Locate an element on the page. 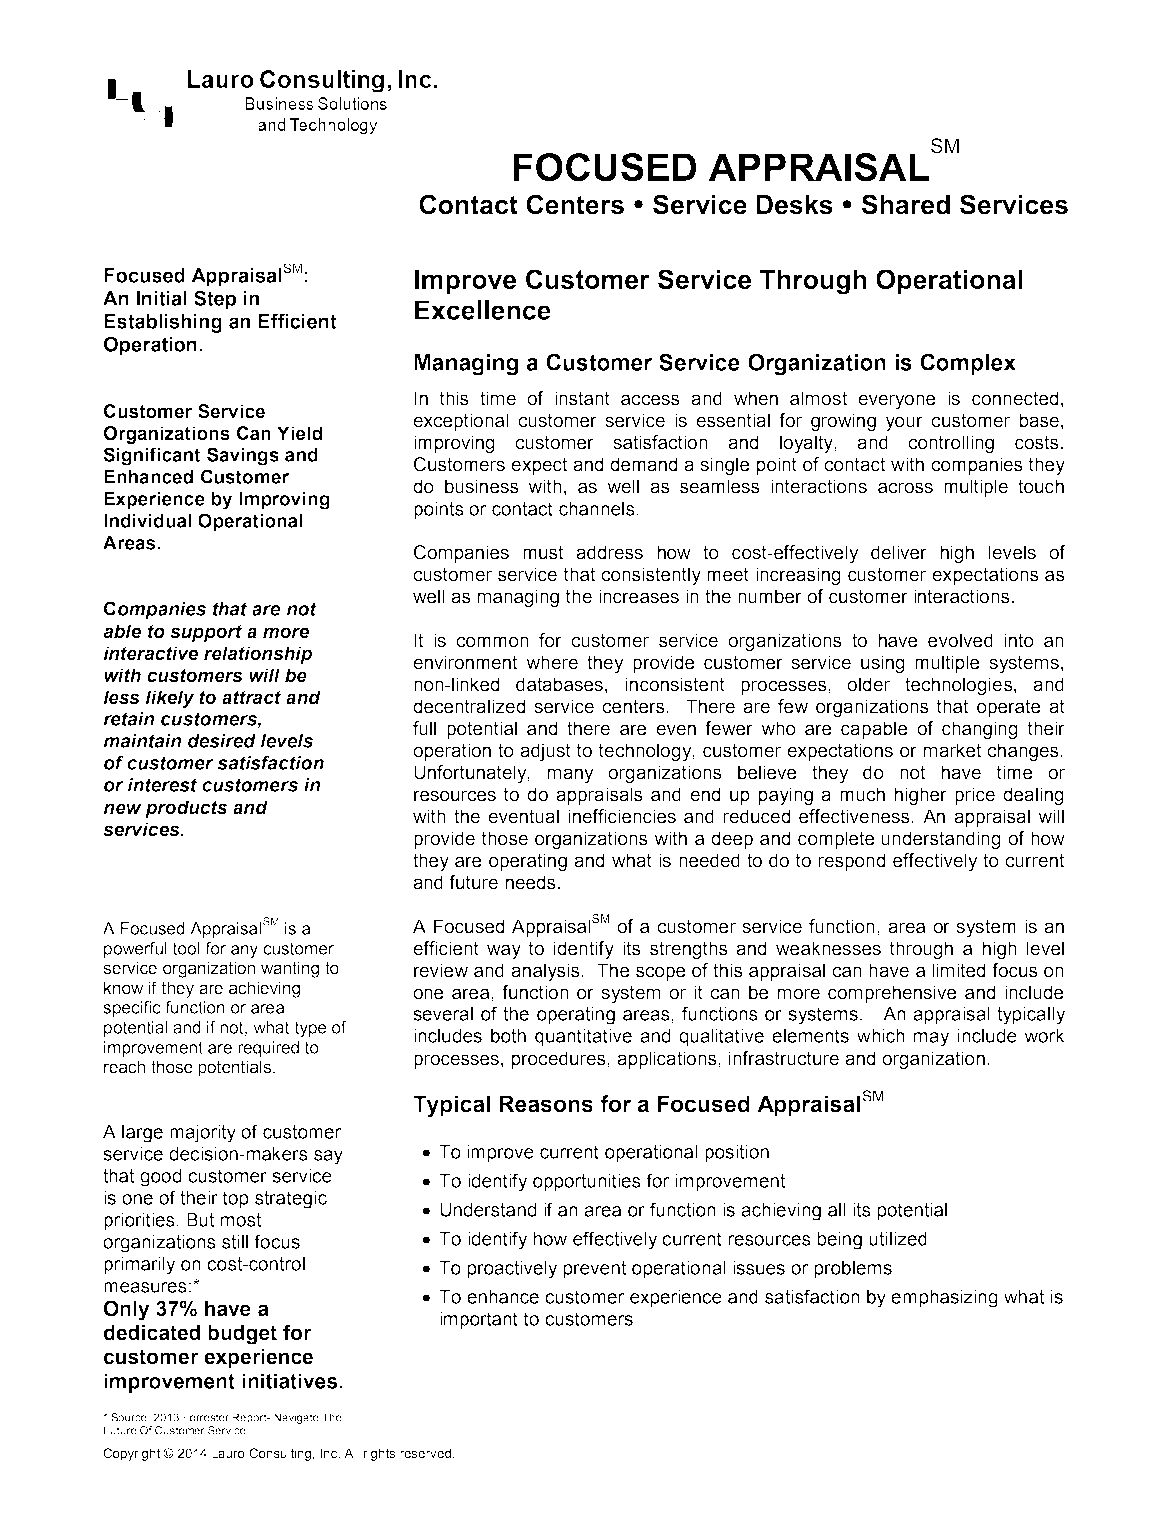  products is located at coordinates (186, 809).
